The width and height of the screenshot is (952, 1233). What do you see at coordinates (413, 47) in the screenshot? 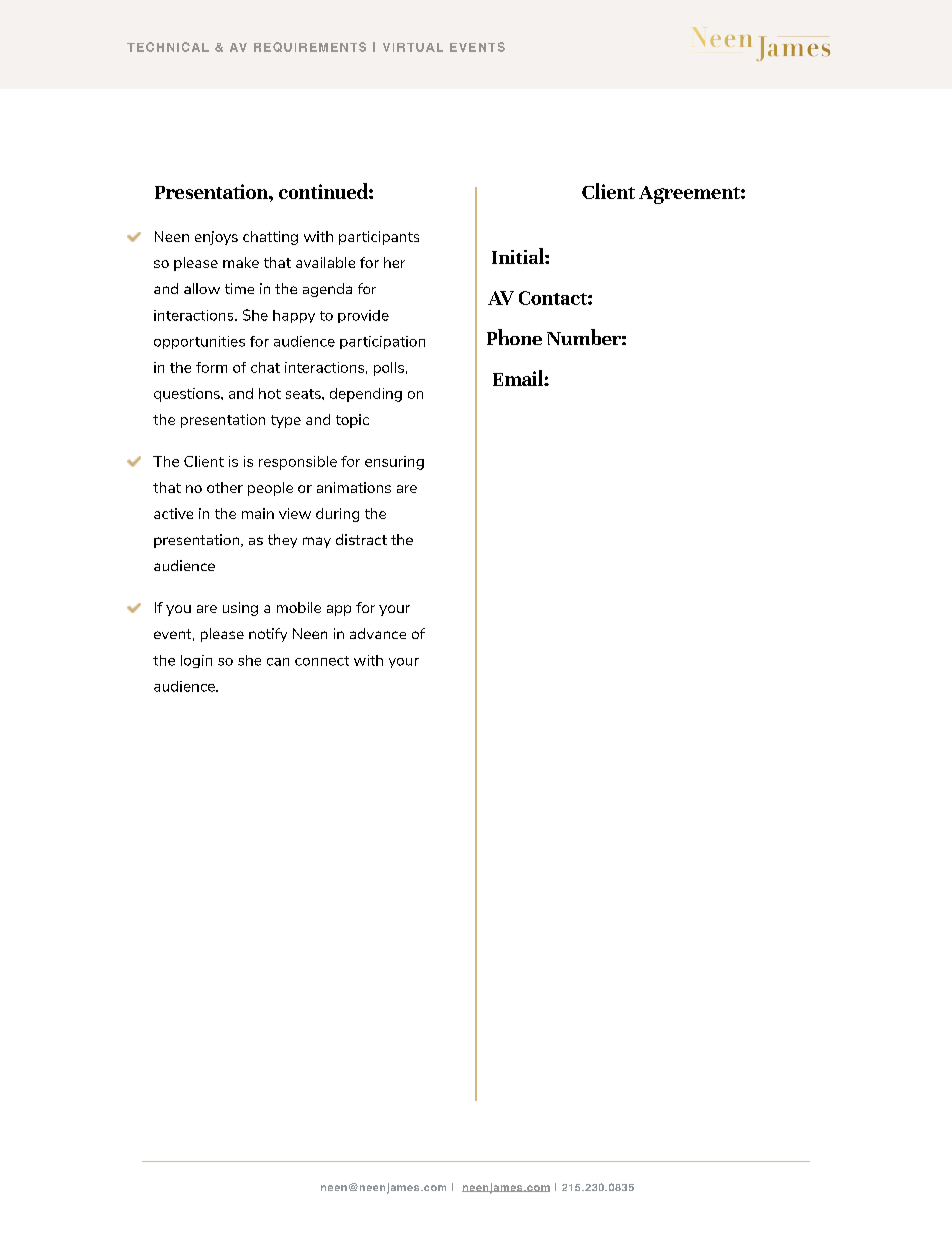
I see `VIRTUAL` at bounding box center [413, 47].
